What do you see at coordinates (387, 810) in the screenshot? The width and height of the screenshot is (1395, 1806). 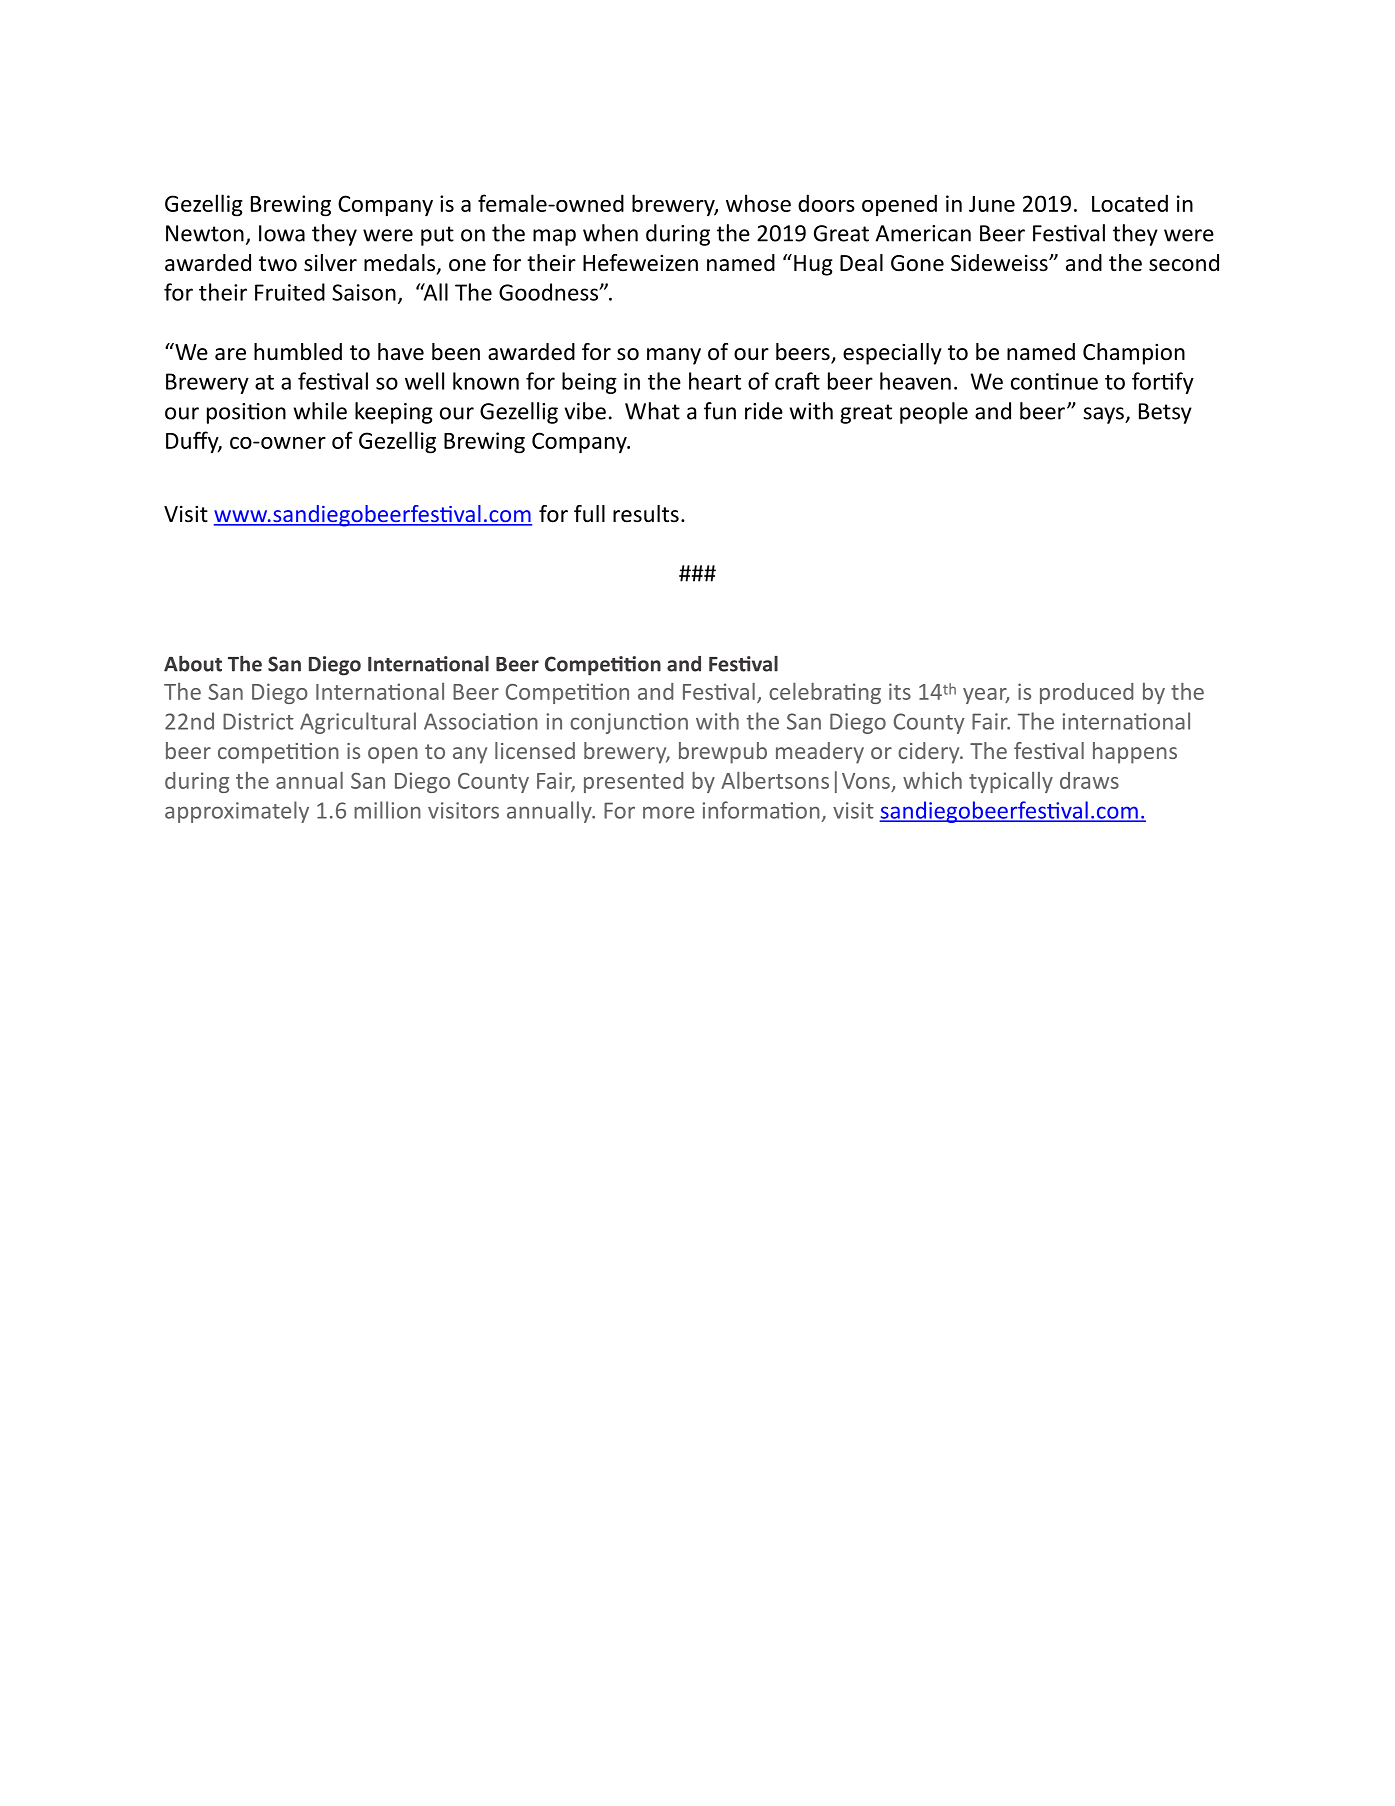 I see `million` at bounding box center [387, 810].
